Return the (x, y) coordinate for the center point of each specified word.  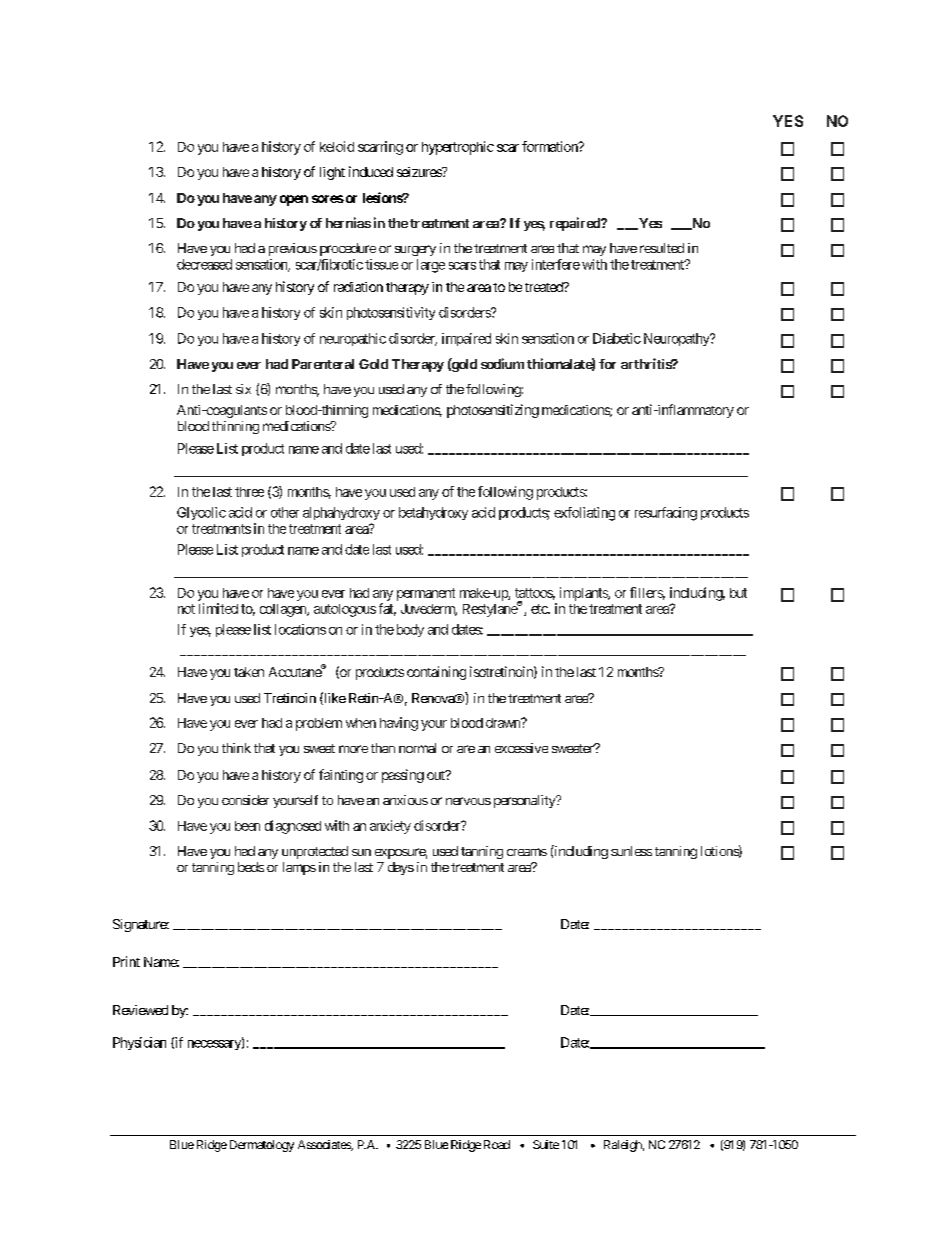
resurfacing (666, 514)
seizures (420, 172)
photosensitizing (493, 411)
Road (497, 1144)
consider (245, 800)
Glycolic (201, 513)
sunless (631, 851)
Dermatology (260, 1146)
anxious (405, 800)
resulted (662, 248)
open (294, 200)
